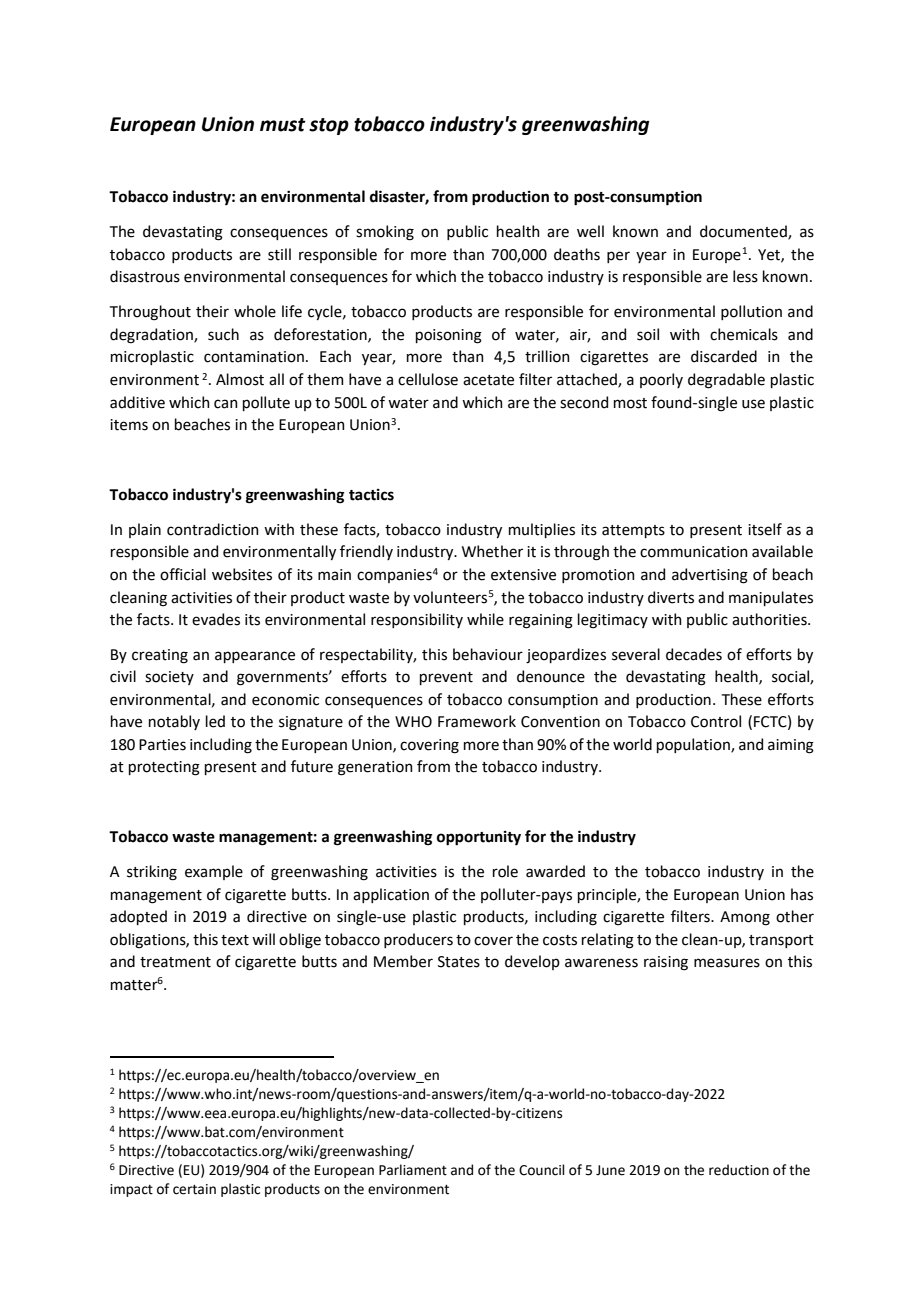 The image size is (924, 1308). Describe the element at coordinates (194, 1189) in the image. I see `certain` at that location.
